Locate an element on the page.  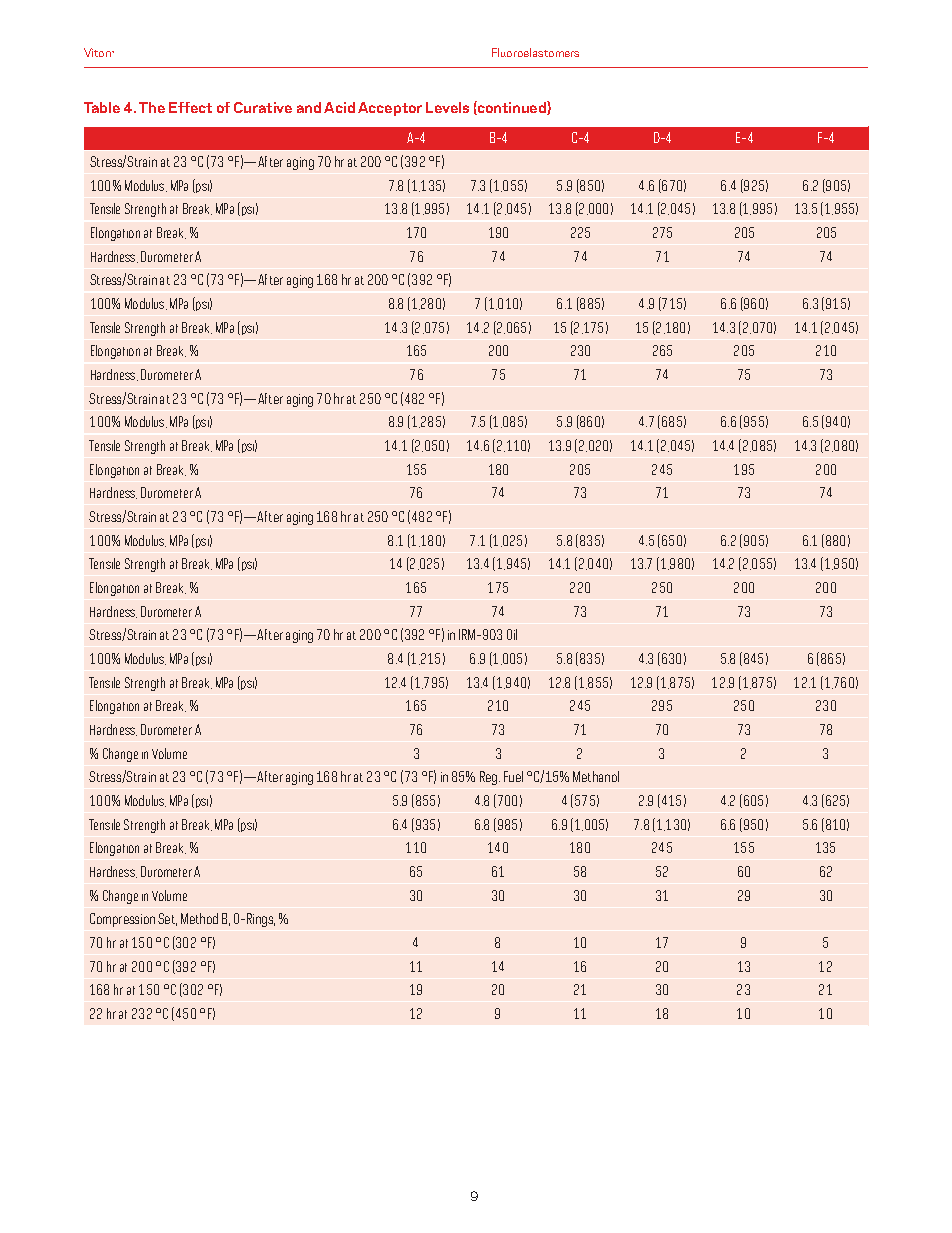
Acceptor is located at coordinates (390, 109).
